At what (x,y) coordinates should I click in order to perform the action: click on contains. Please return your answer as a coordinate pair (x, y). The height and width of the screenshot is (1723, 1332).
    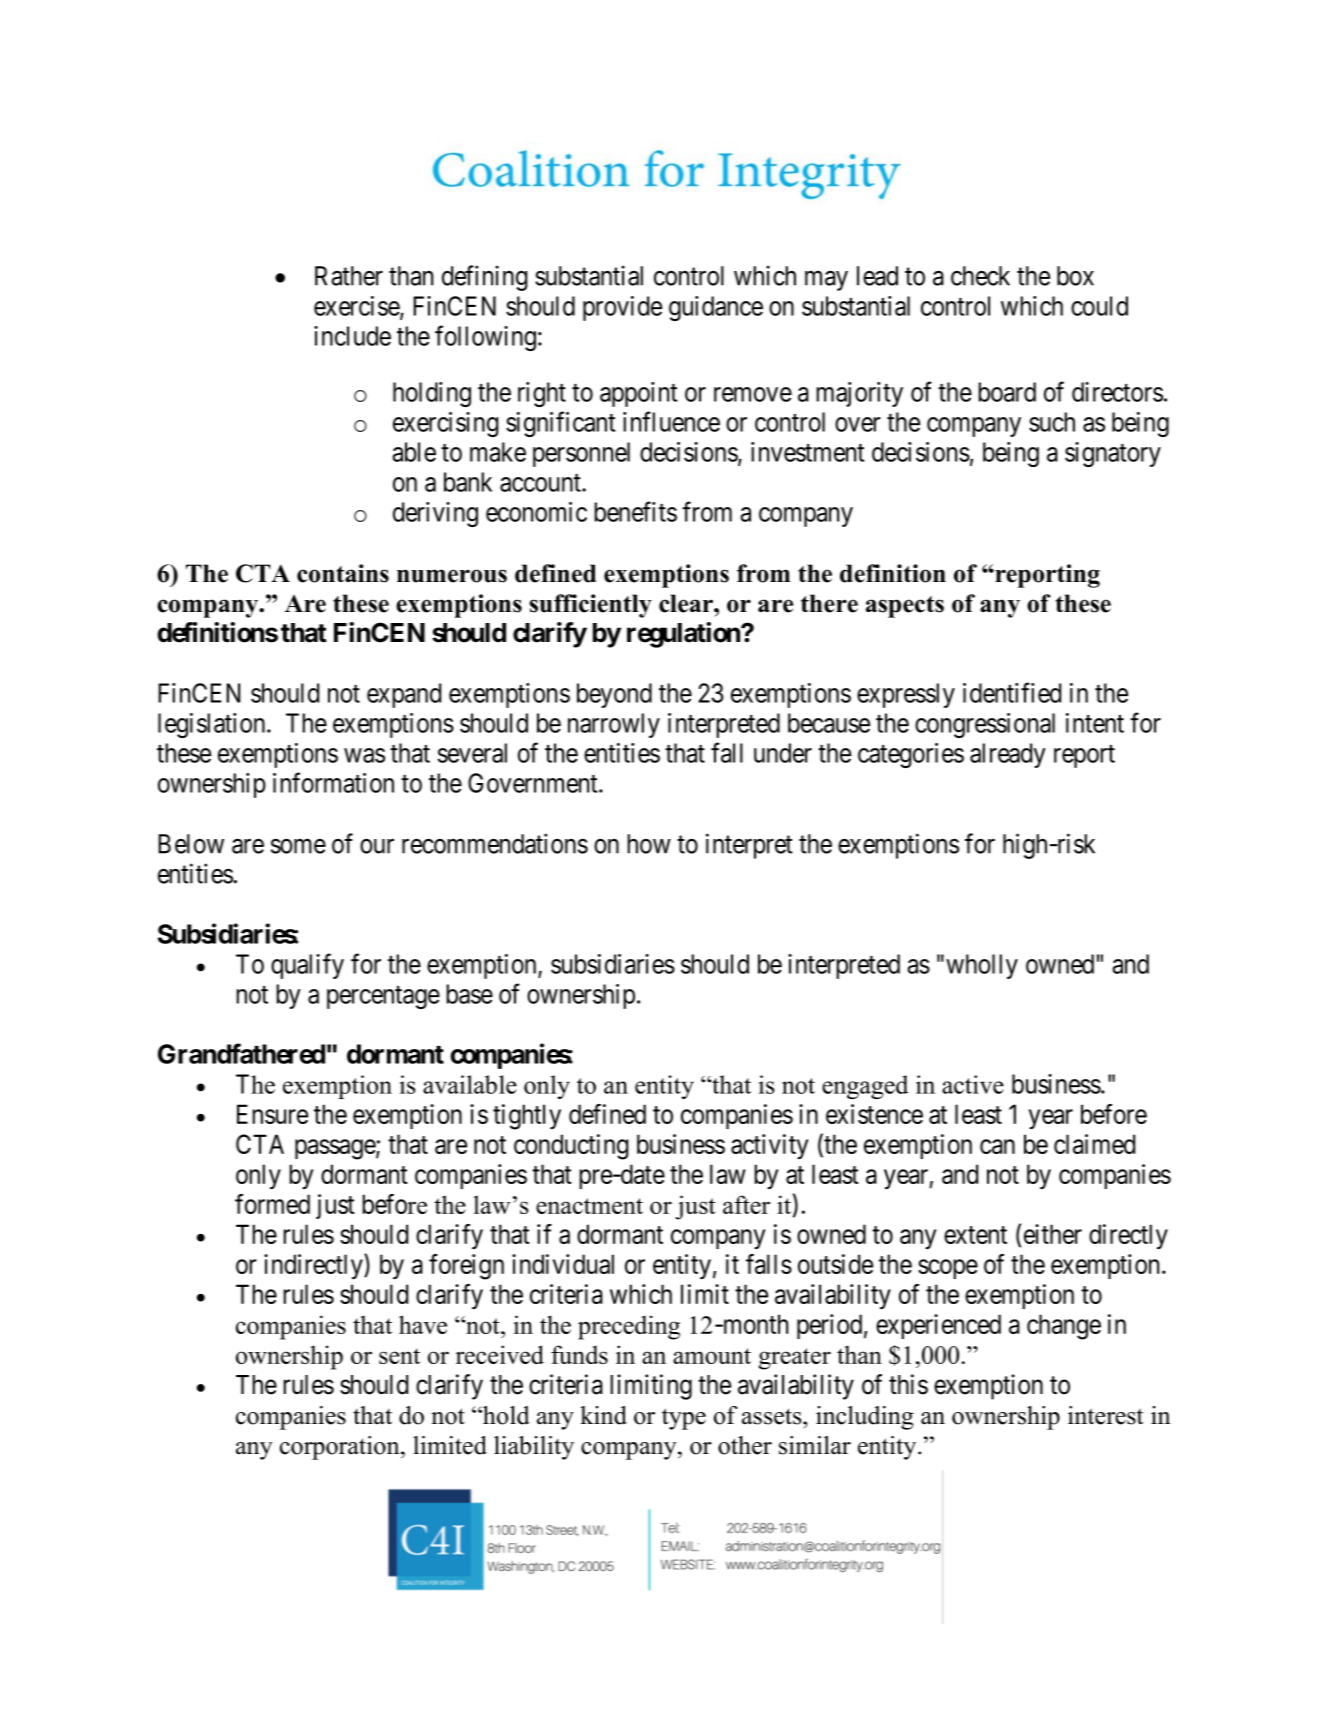
    Looking at the image, I should click on (343, 573).
